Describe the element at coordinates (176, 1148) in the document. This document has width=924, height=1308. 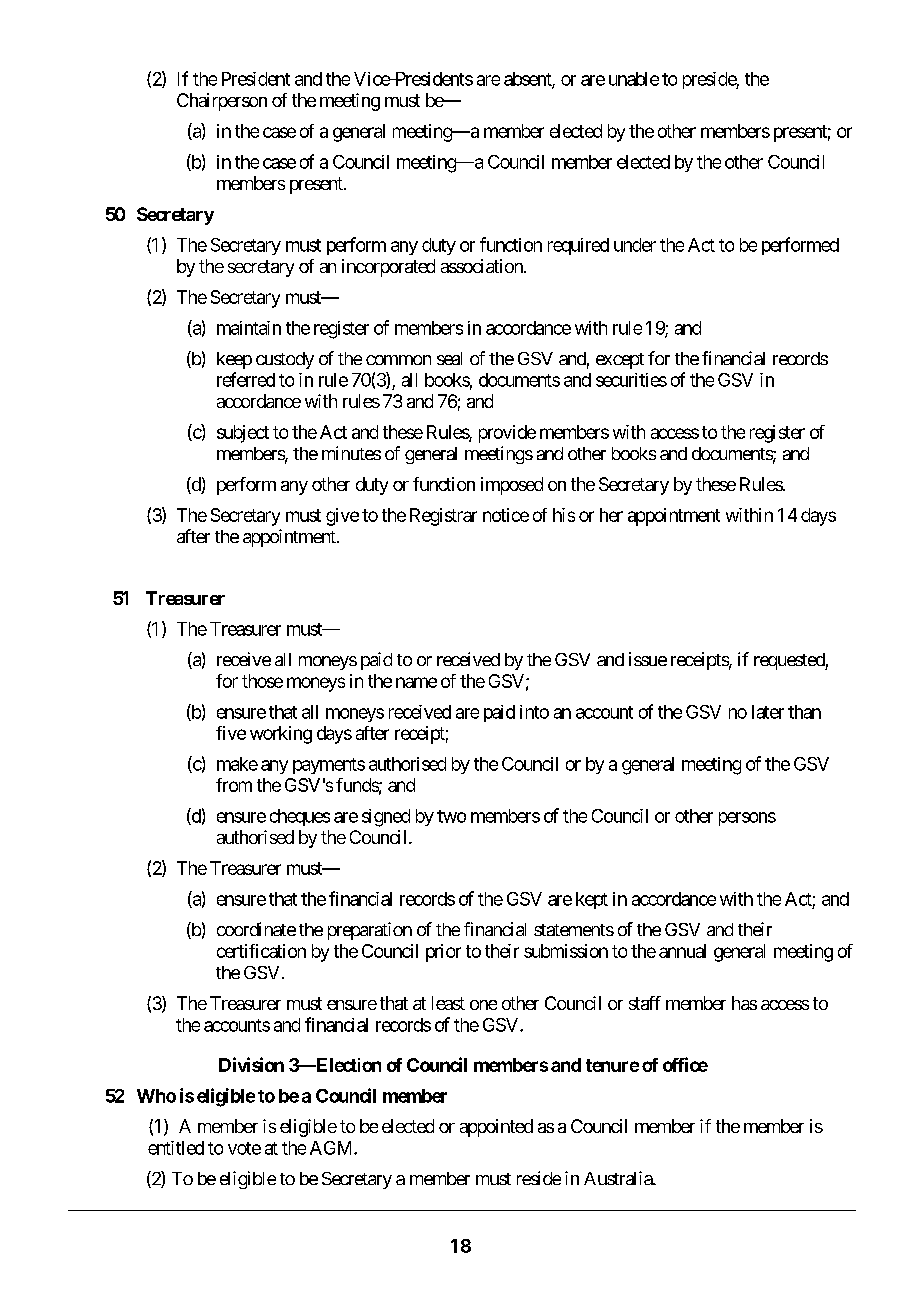
I see `entitled` at that location.
